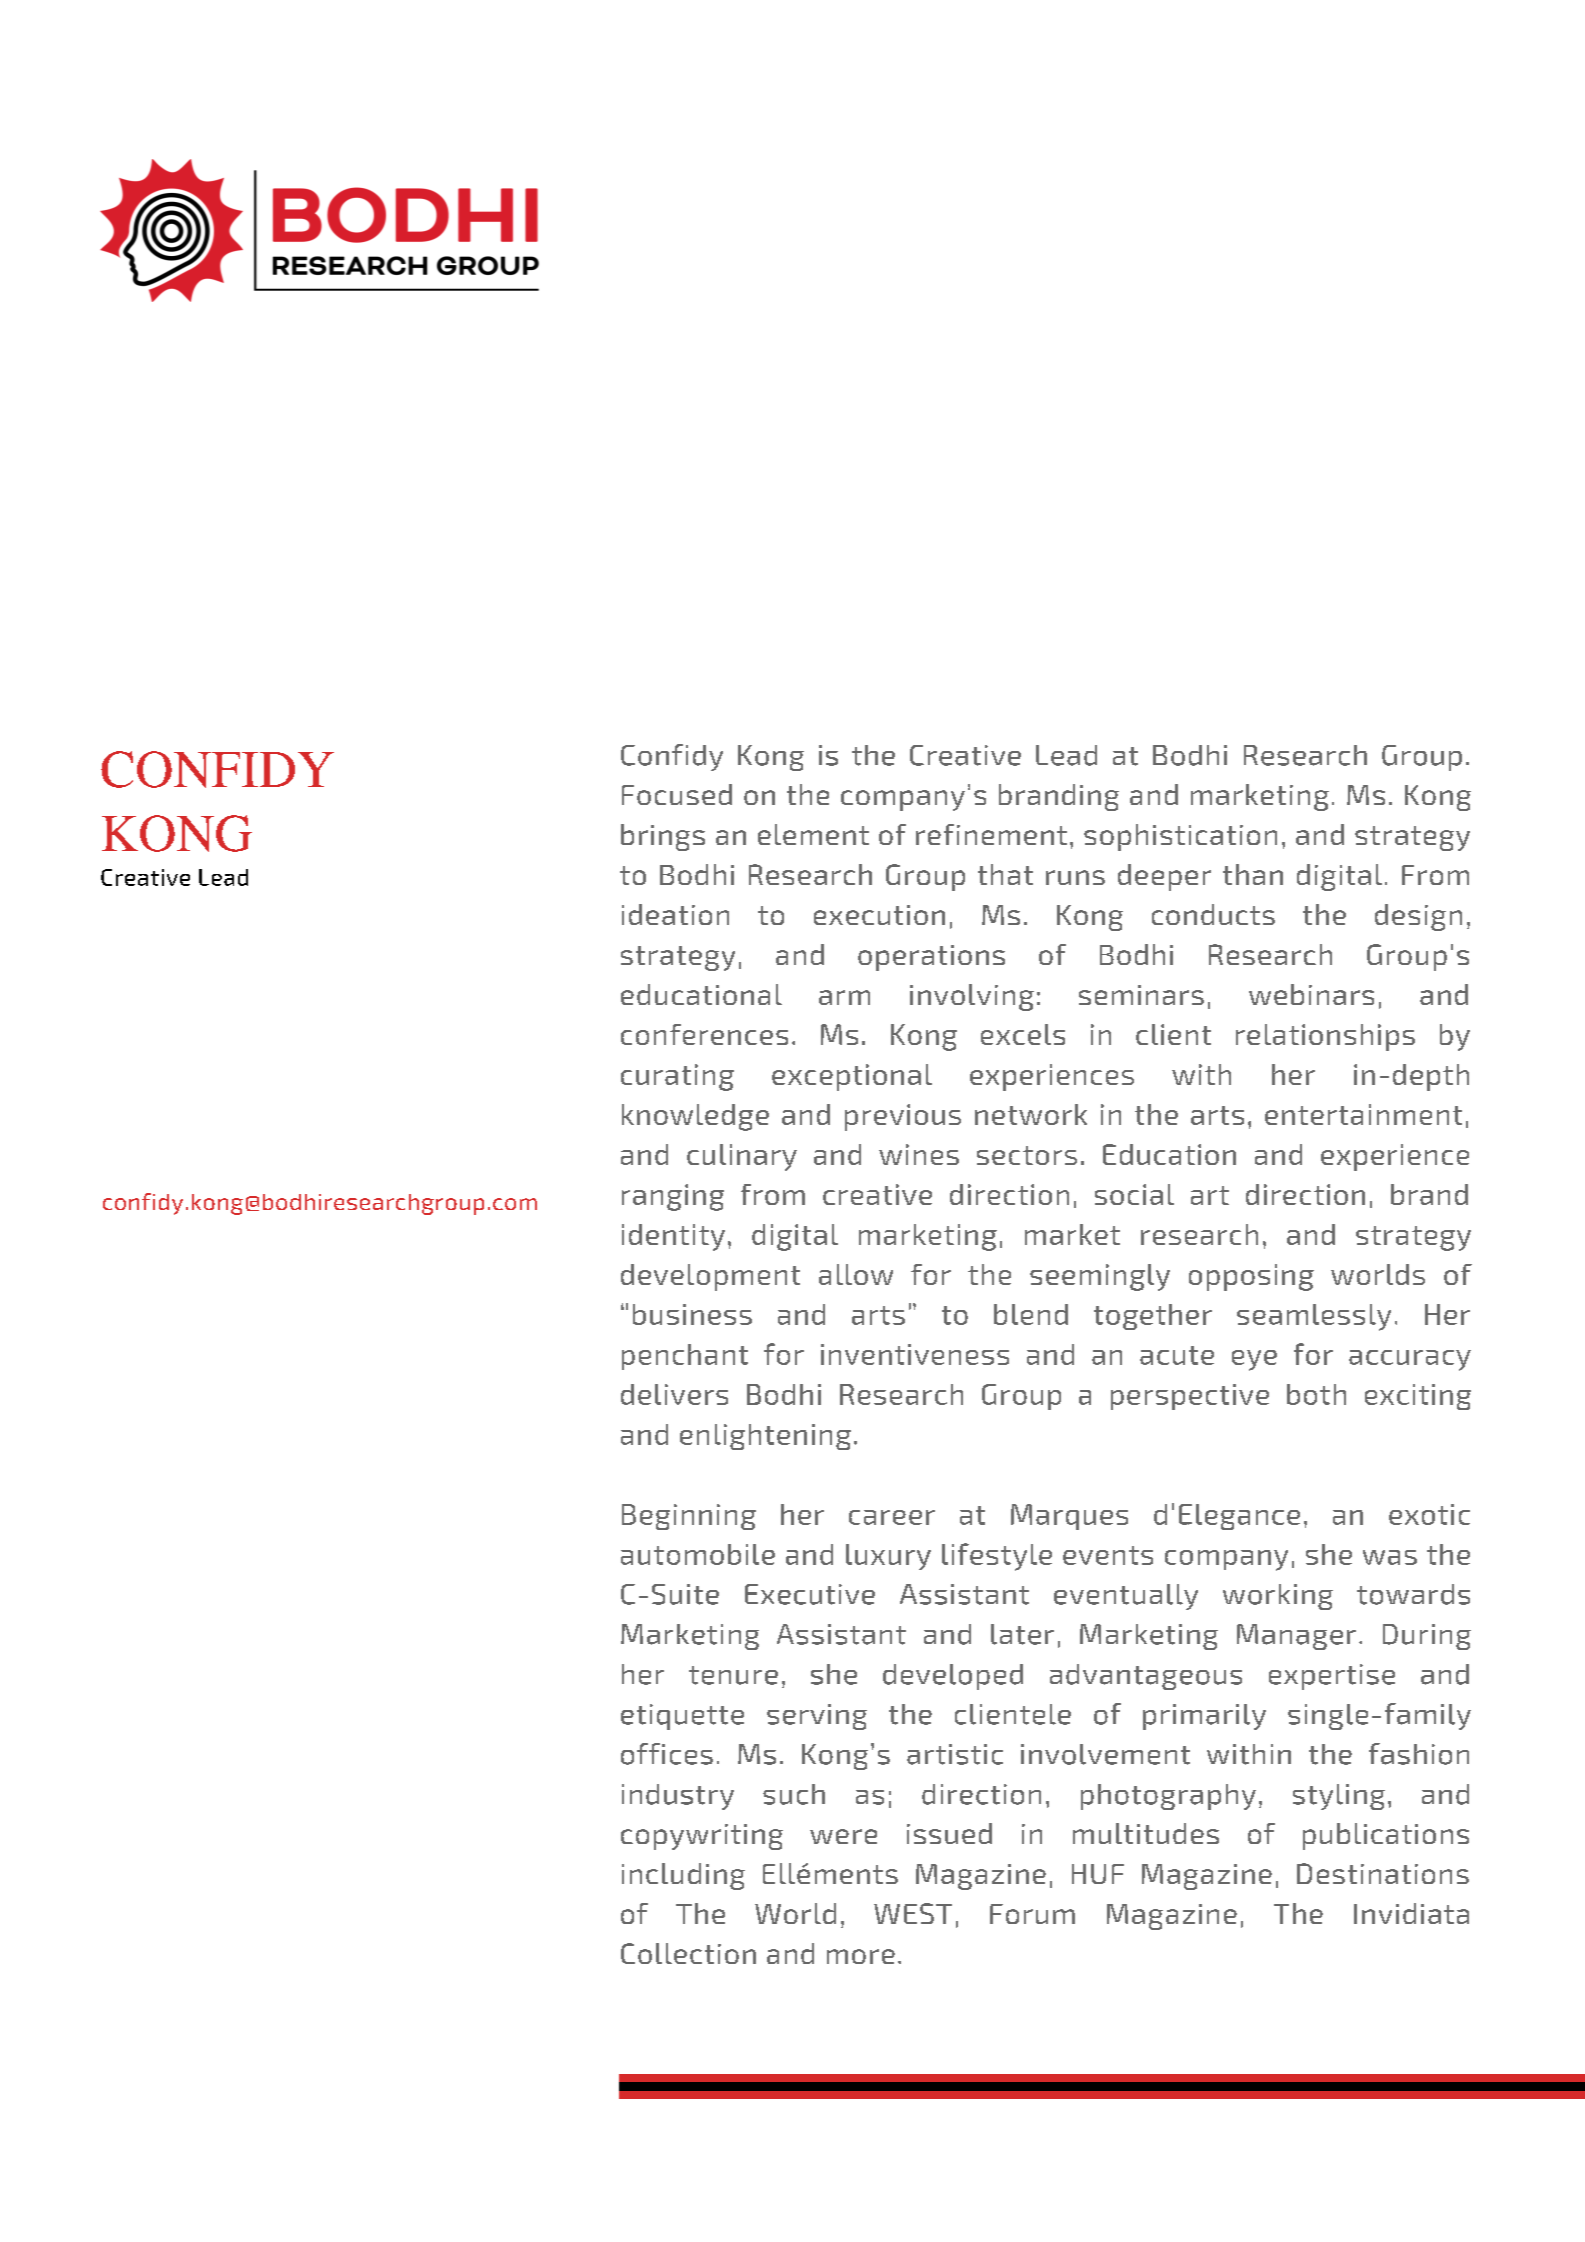 This screenshot has width=1585, height=2242. I want to click on element, so click(813, 834).
